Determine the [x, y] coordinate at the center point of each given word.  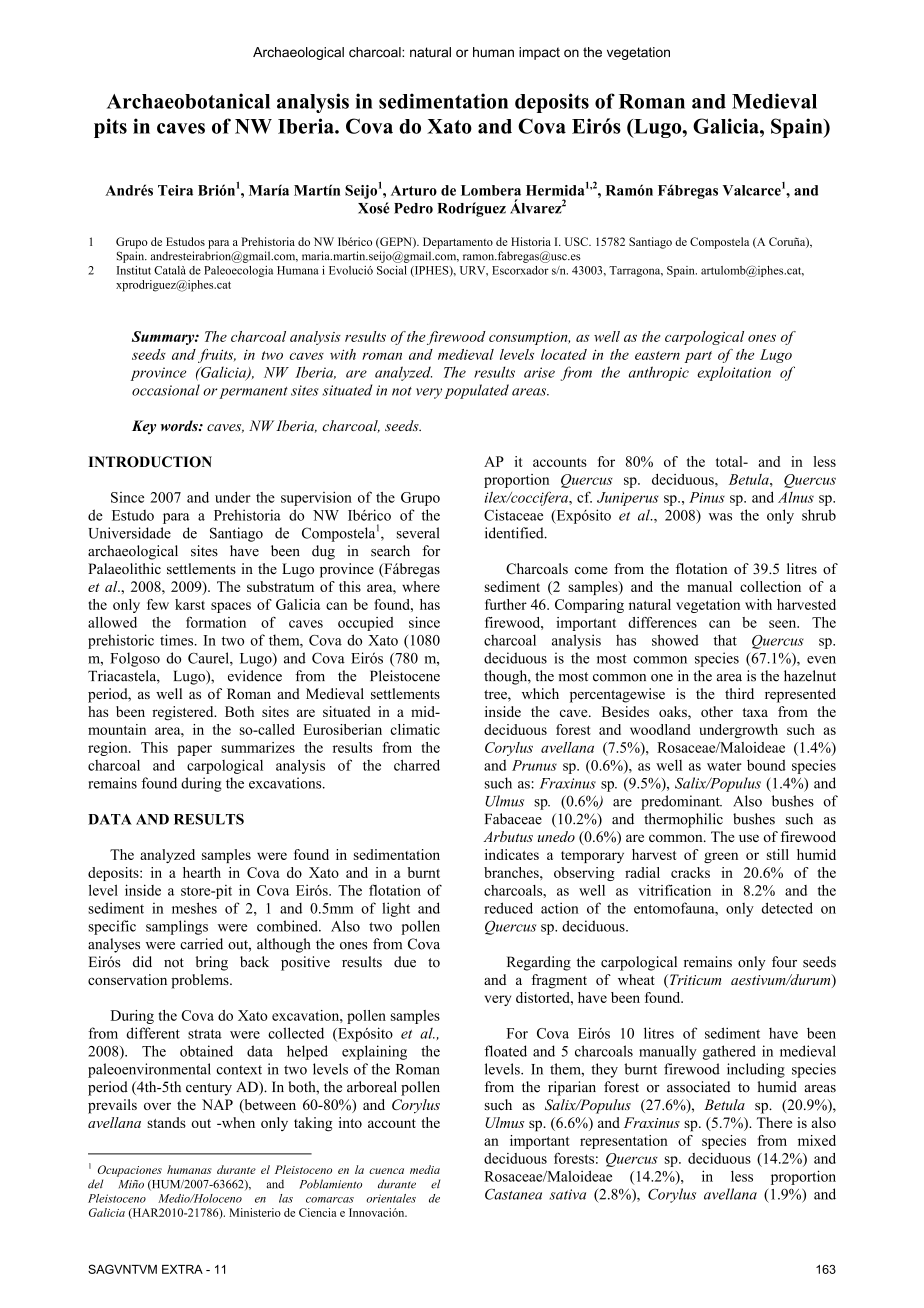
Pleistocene [405, 676]
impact [539, 53]
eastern [657, 355]
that [725, 640]
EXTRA [182, 1269]
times [178, 640]
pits [110, 128]
